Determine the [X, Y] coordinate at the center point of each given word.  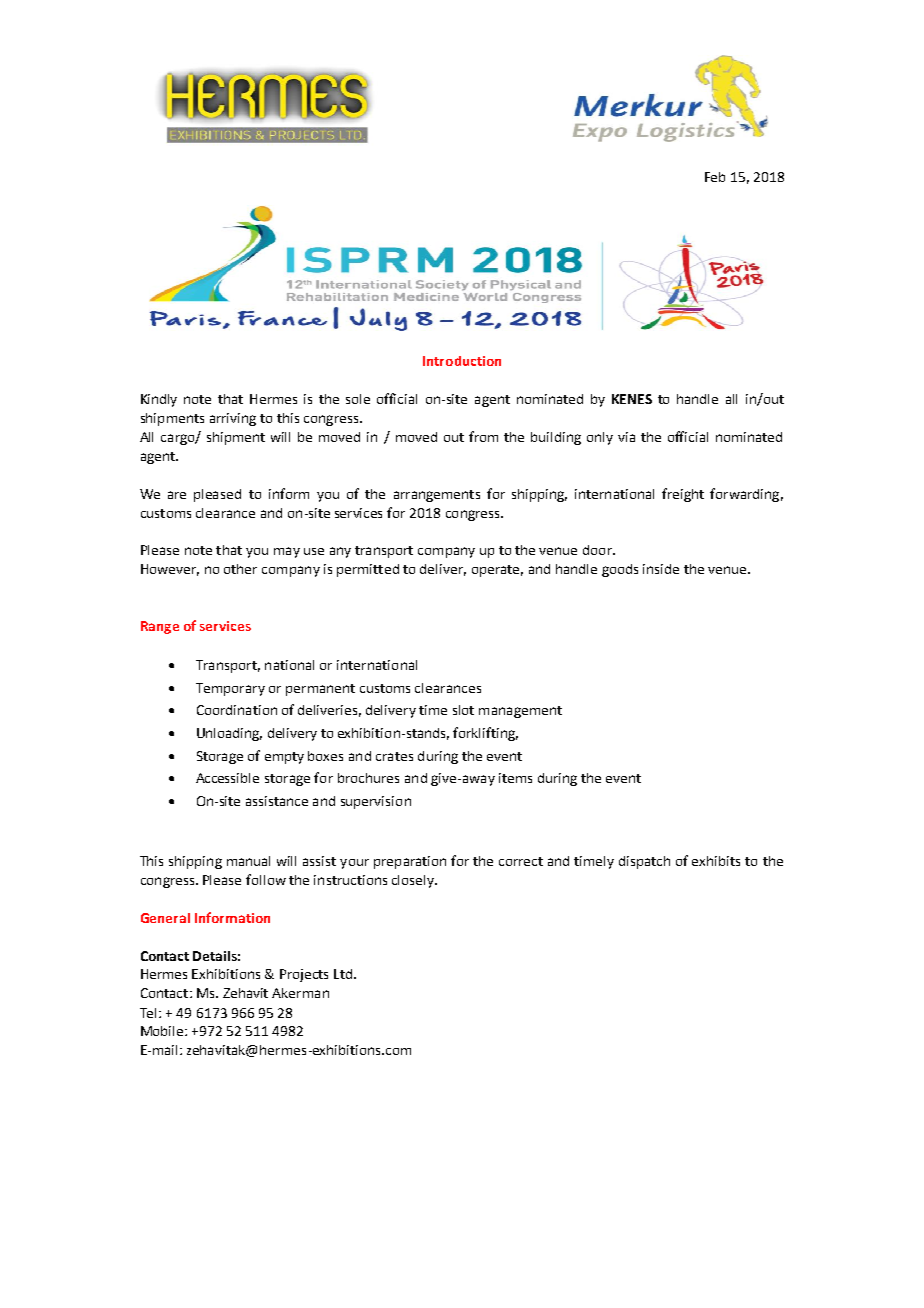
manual [248, 861]
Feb [715, 177]
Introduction [462, 361]
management [520, 712]
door [598, 550]
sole [358, 399]
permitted [368, 570]
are [177, 495]
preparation [410, 862]
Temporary [230, 689]
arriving [233, 419]
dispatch [644, 862]
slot [463, 710]
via [626, 437]
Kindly [159, 400]
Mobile [163, 1031]
